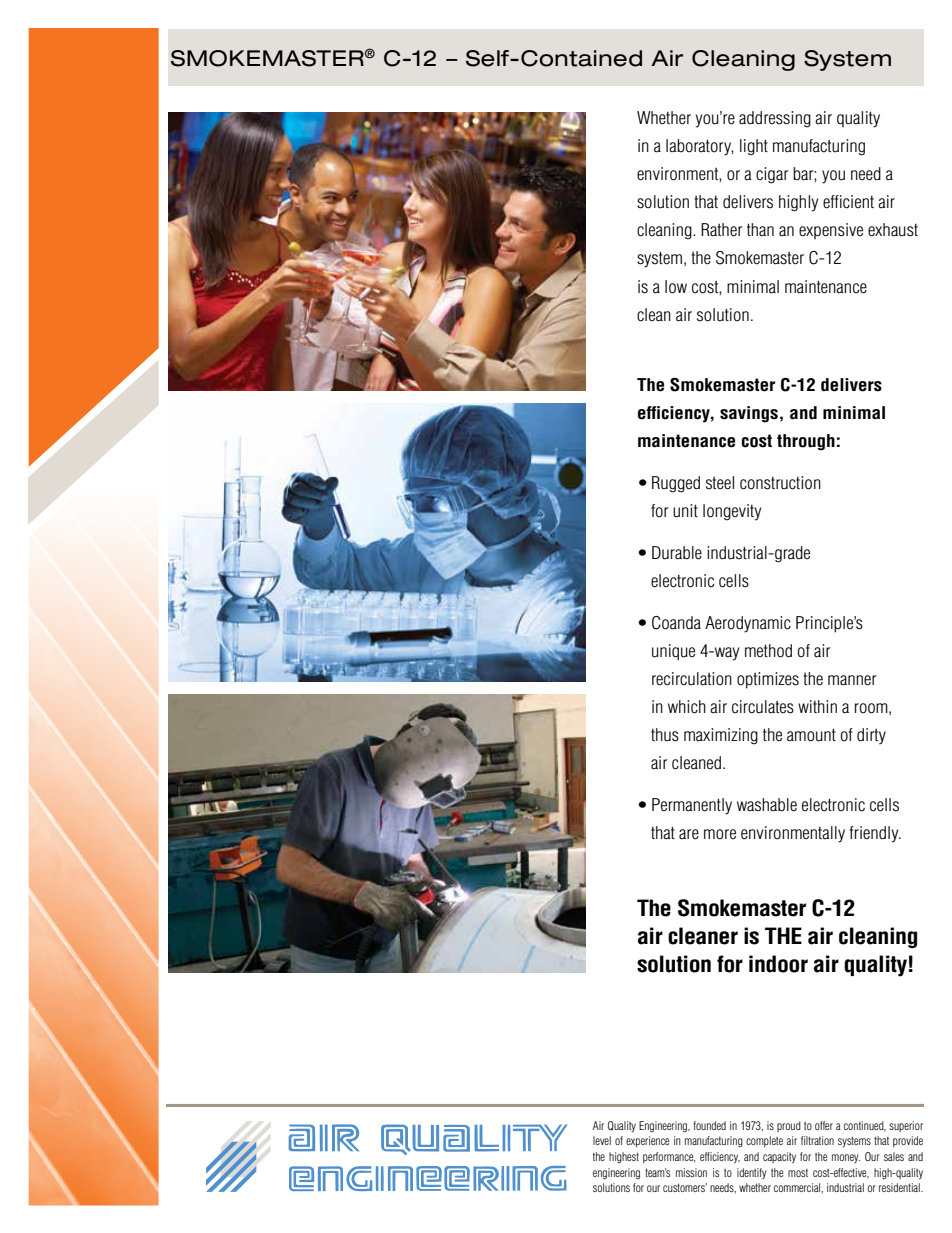  I want to click on efficient, so click(848, 202).
